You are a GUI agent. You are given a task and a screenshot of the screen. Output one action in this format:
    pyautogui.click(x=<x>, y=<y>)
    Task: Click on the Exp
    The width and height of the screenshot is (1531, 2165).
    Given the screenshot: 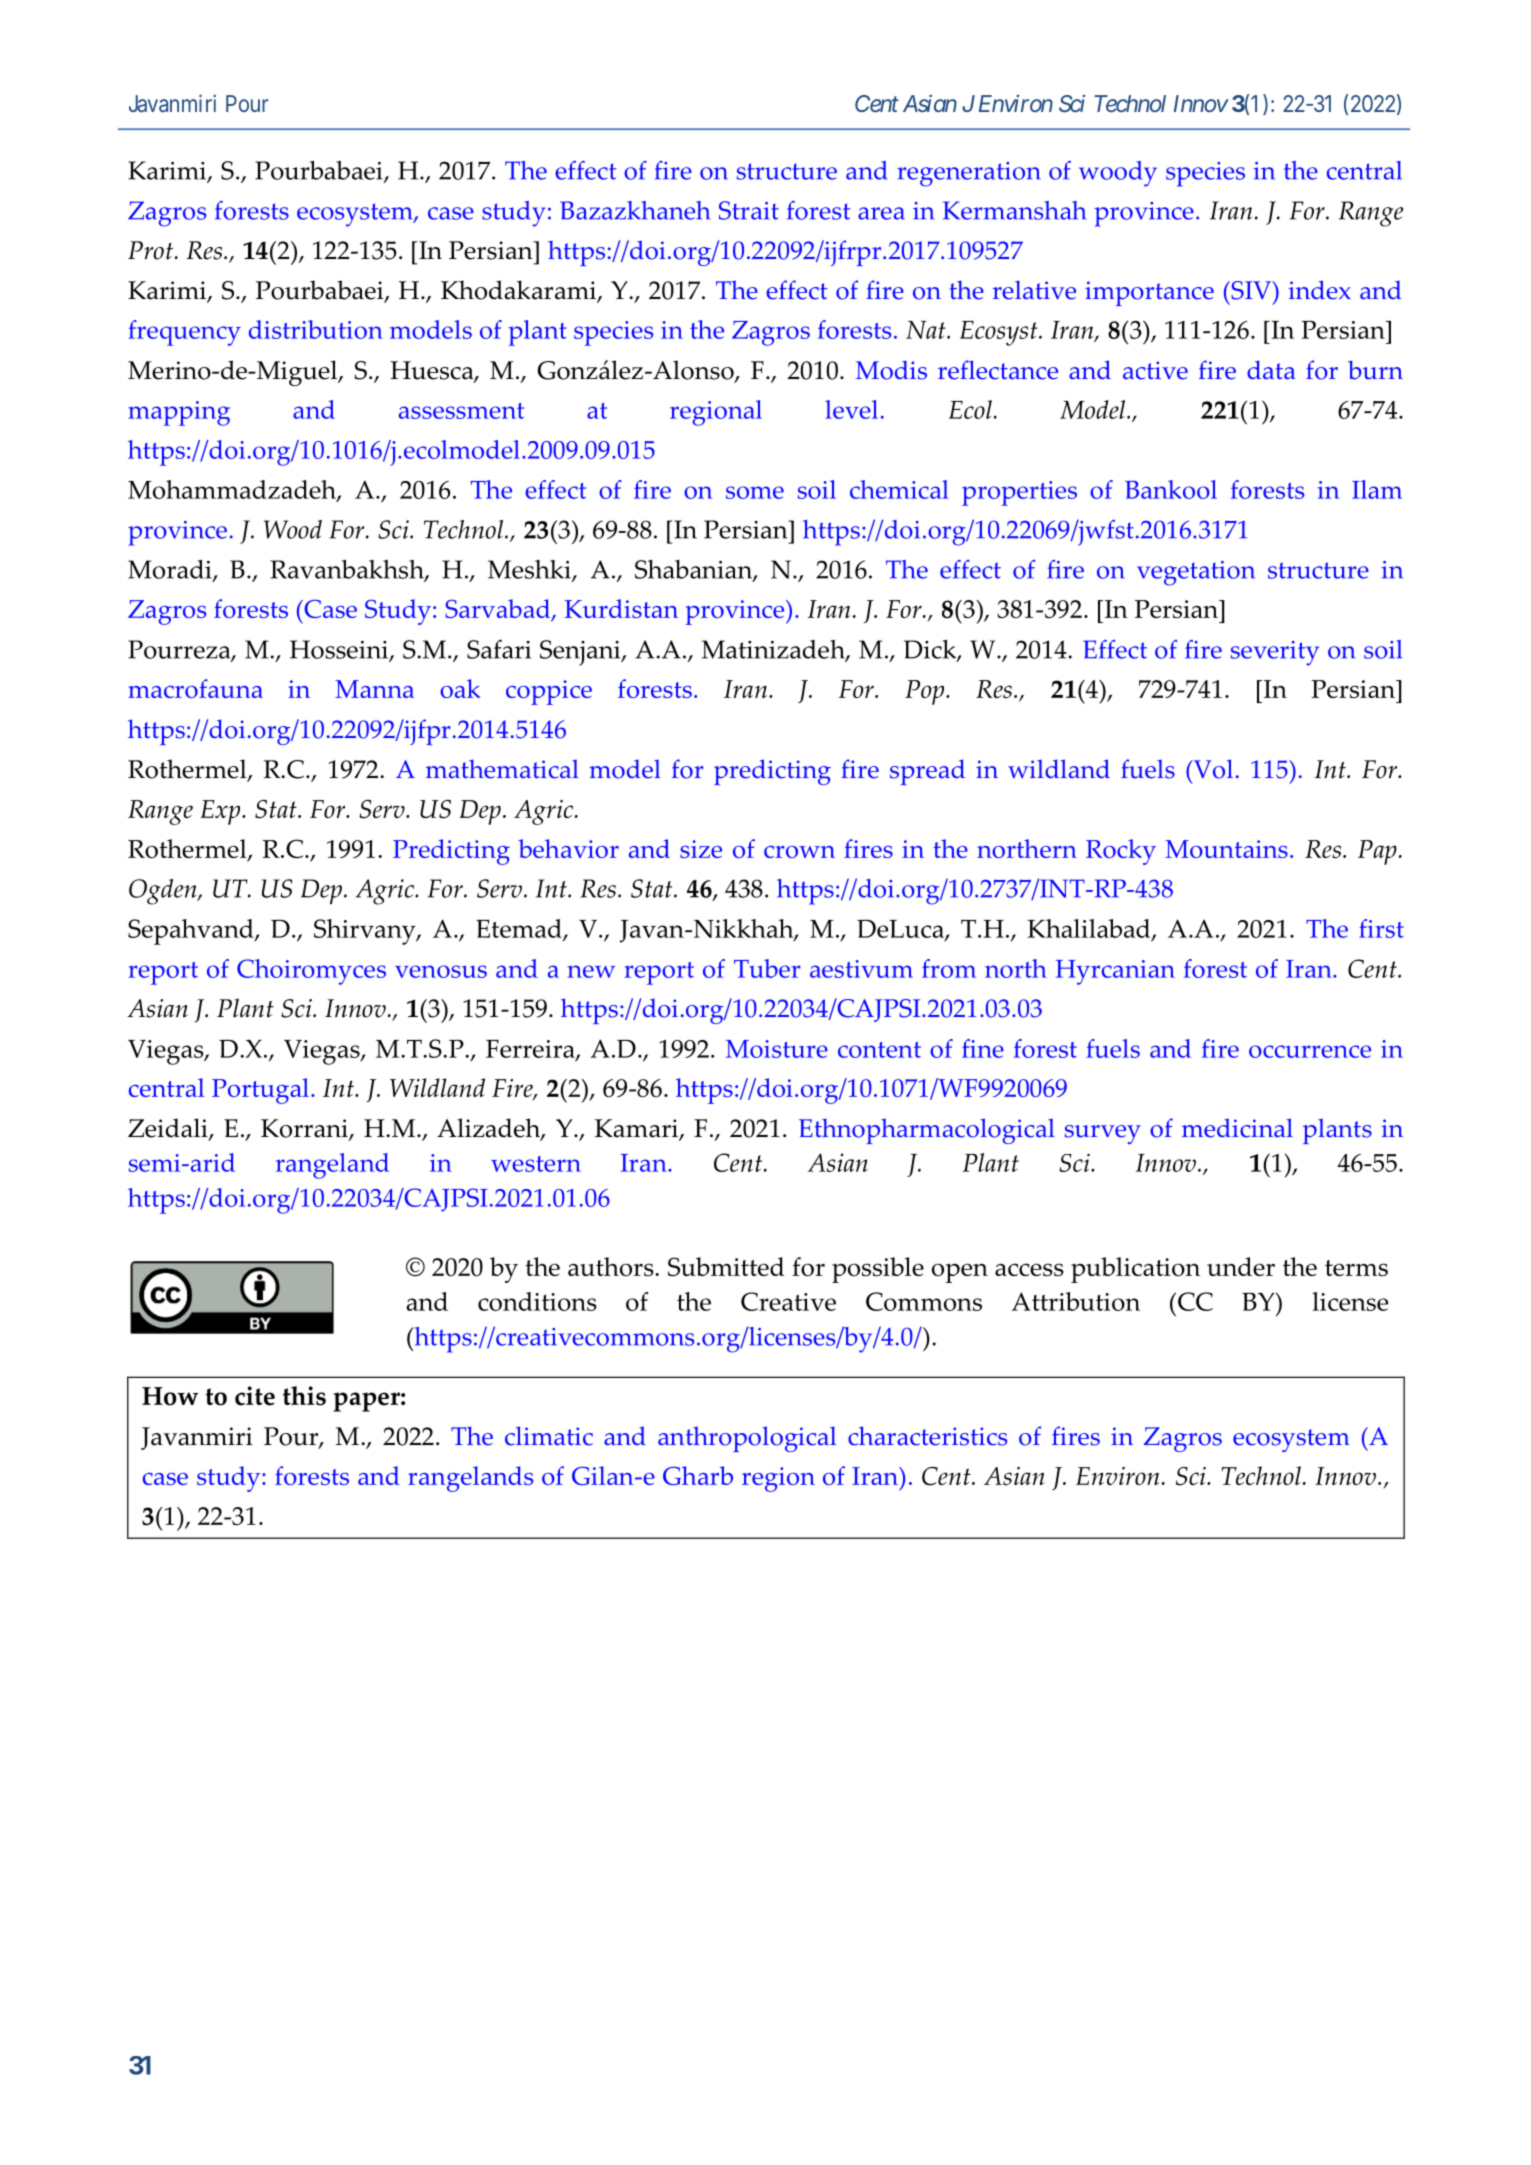 What is the action you would take?
    pyautogui.click(x=221, y=812)
